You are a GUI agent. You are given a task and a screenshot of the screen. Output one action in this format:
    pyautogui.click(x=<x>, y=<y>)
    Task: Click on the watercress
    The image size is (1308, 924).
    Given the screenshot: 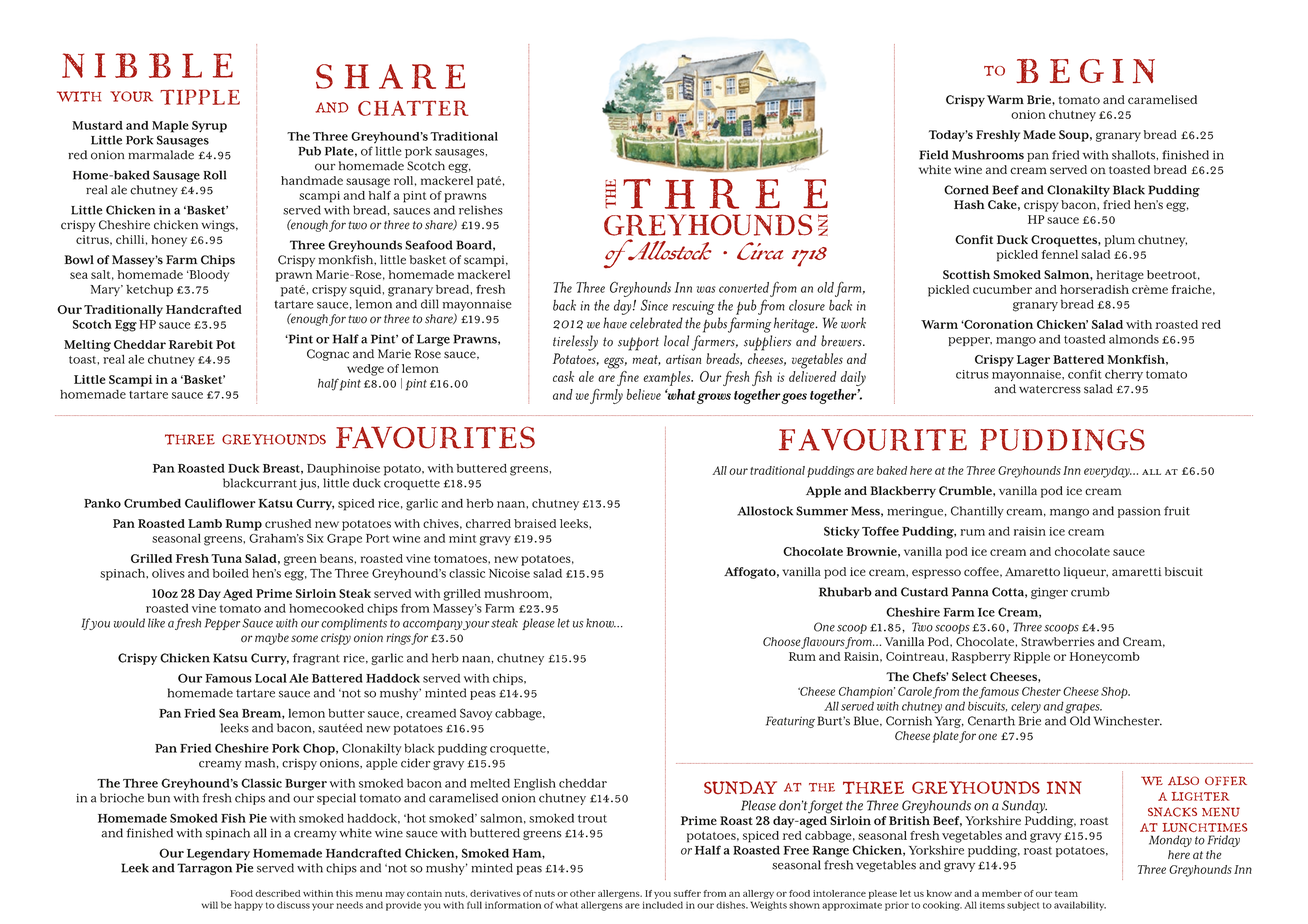 What is the action you would take?
    pyautogui.click(x=1050, y=389)
